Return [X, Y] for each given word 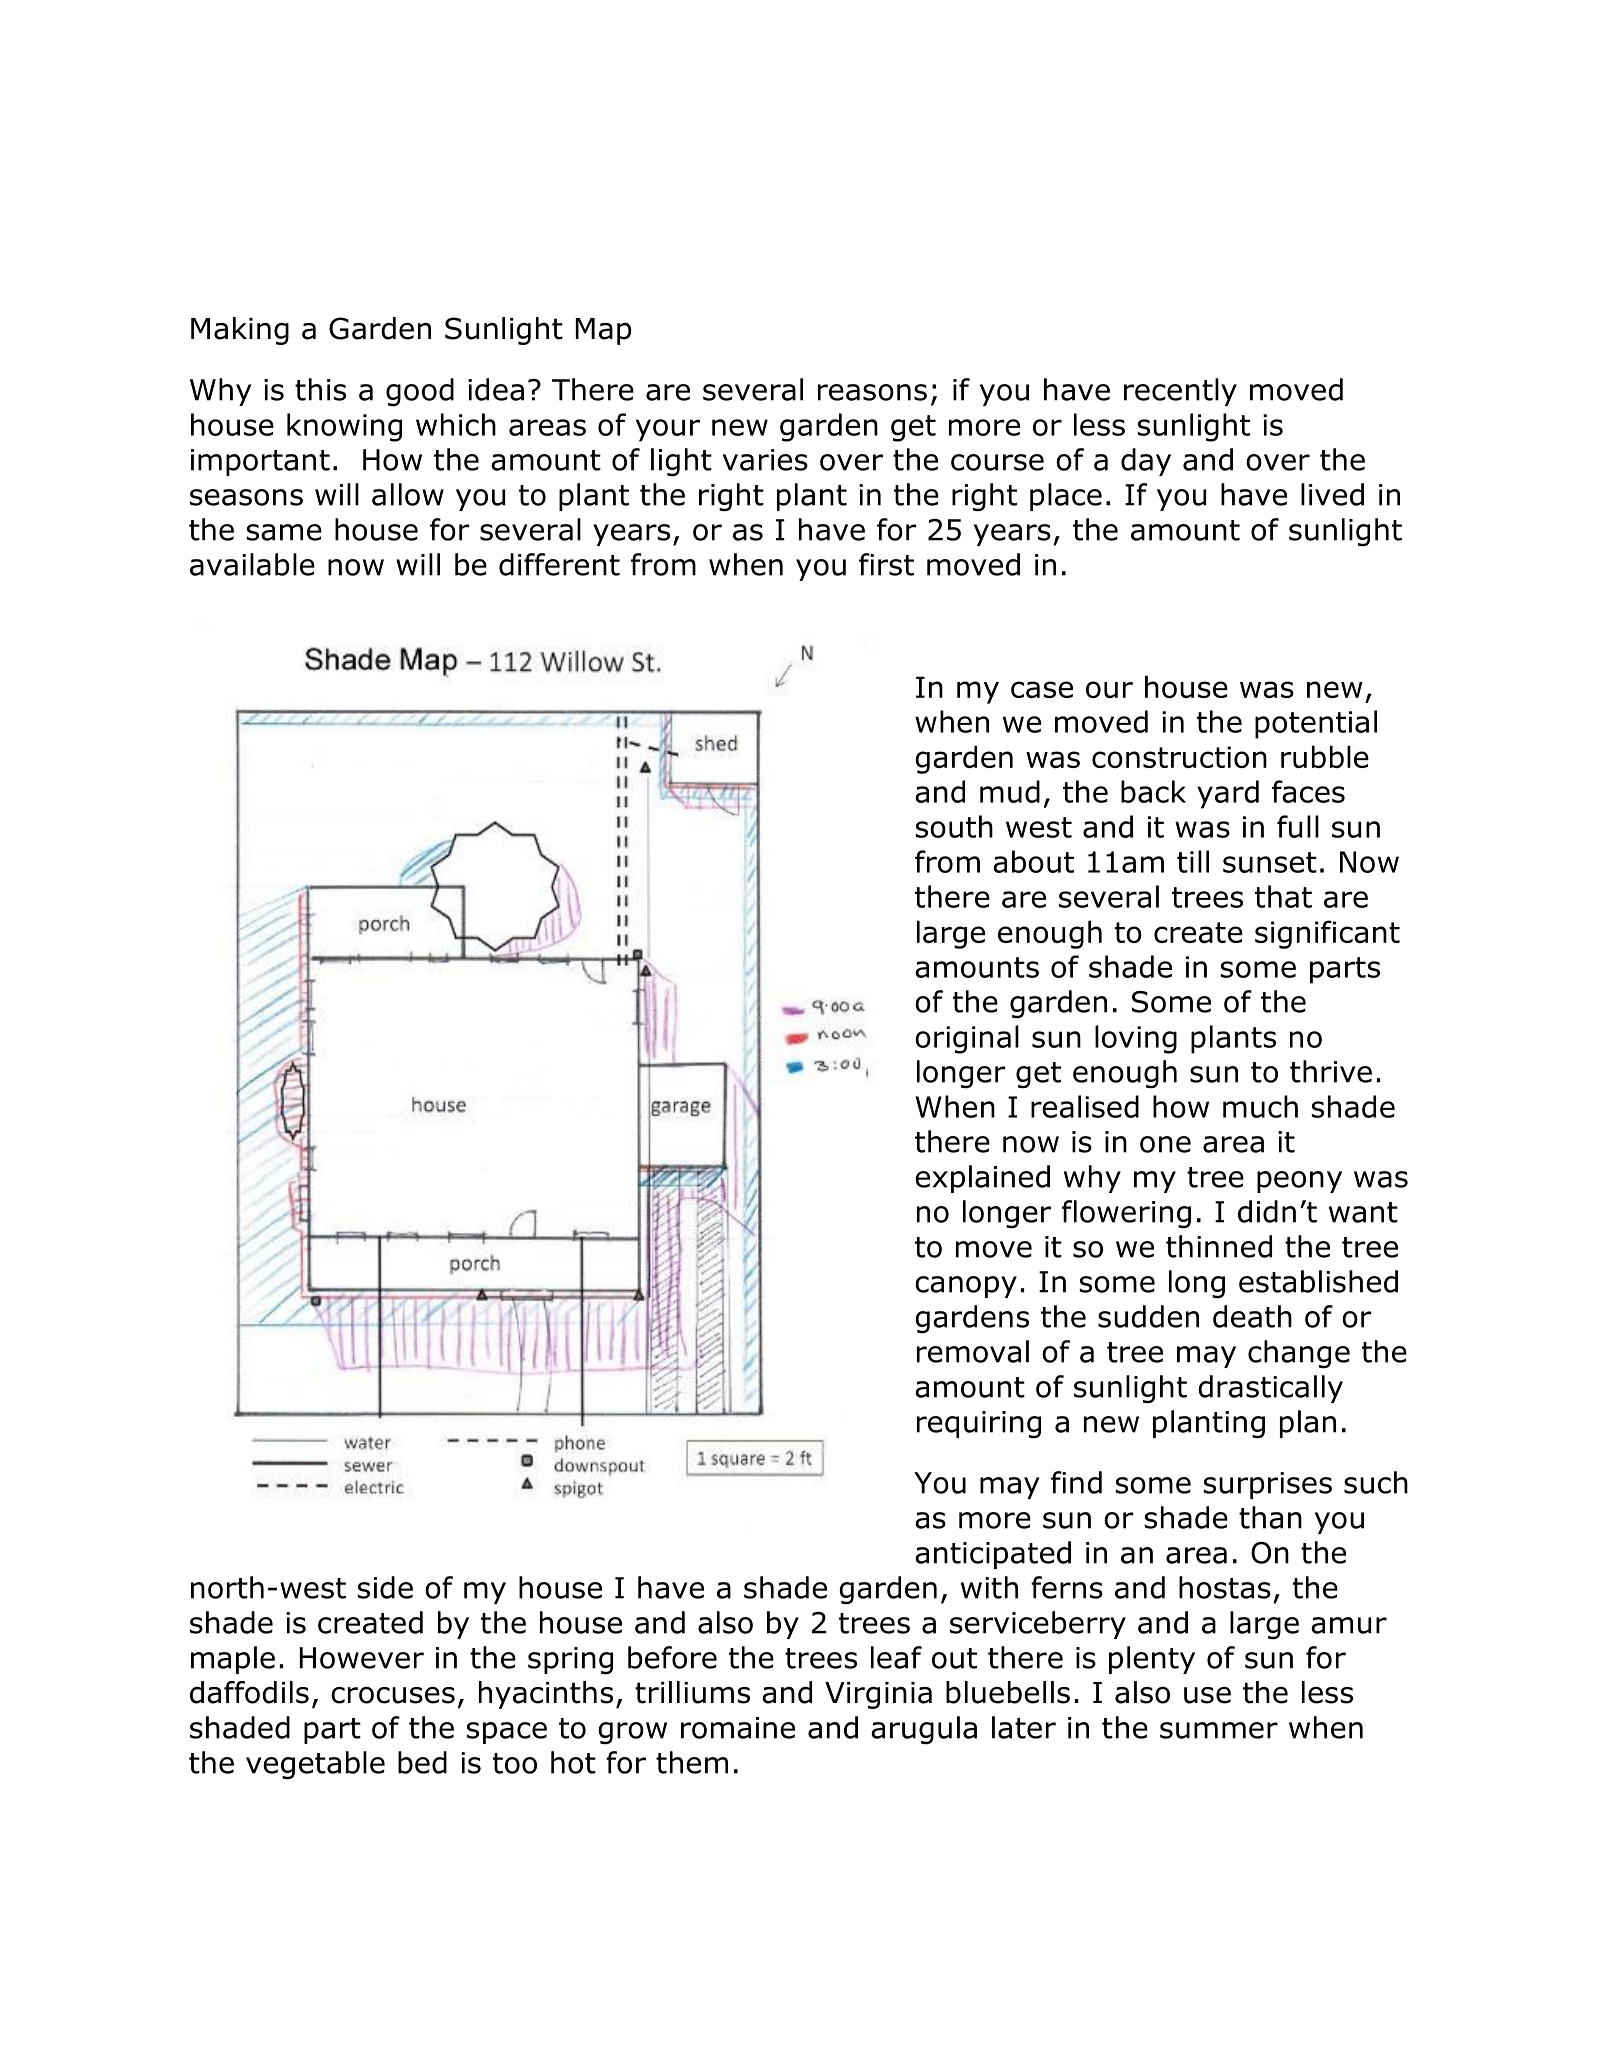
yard [1228, 794]
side [385, 1587]
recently [1180, 392]
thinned [1219, 1246]
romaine [738, 1728]
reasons [872, 392]
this [320, 389]
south [954, 826]
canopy [966, 1287]
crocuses [393, 1695]
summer [1219, 1730]
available [252, 564]
